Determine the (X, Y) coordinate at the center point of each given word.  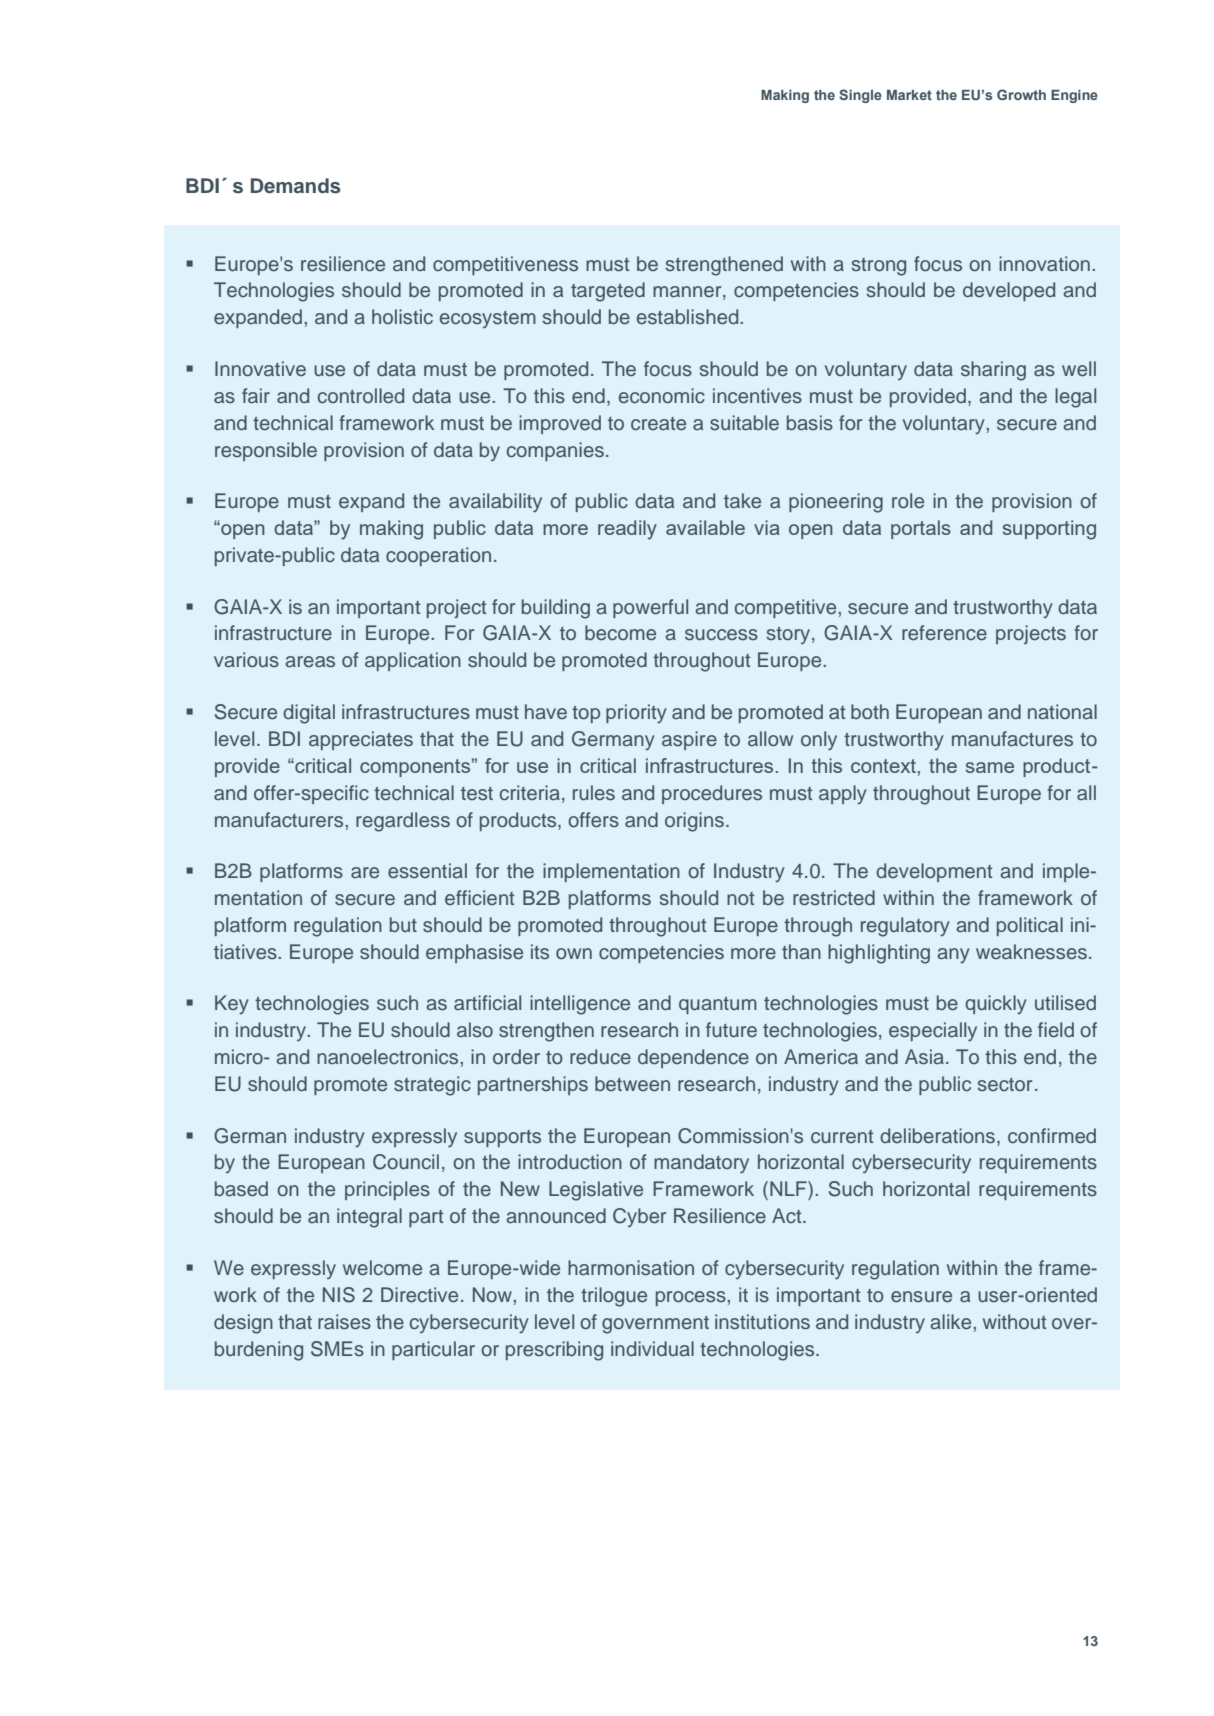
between (632, 1084)
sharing (993, 371)
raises (344, 1322)
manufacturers (280, 819)
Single (860, 96)
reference (944, 633)
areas (310, 662)
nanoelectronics (389, 1056)
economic (662, 396)
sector (1005, 1084)
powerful (650, 608)
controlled (361, 396)
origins (694, 822)
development (934, 872)
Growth (1021, 94)
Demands (295, 186)
